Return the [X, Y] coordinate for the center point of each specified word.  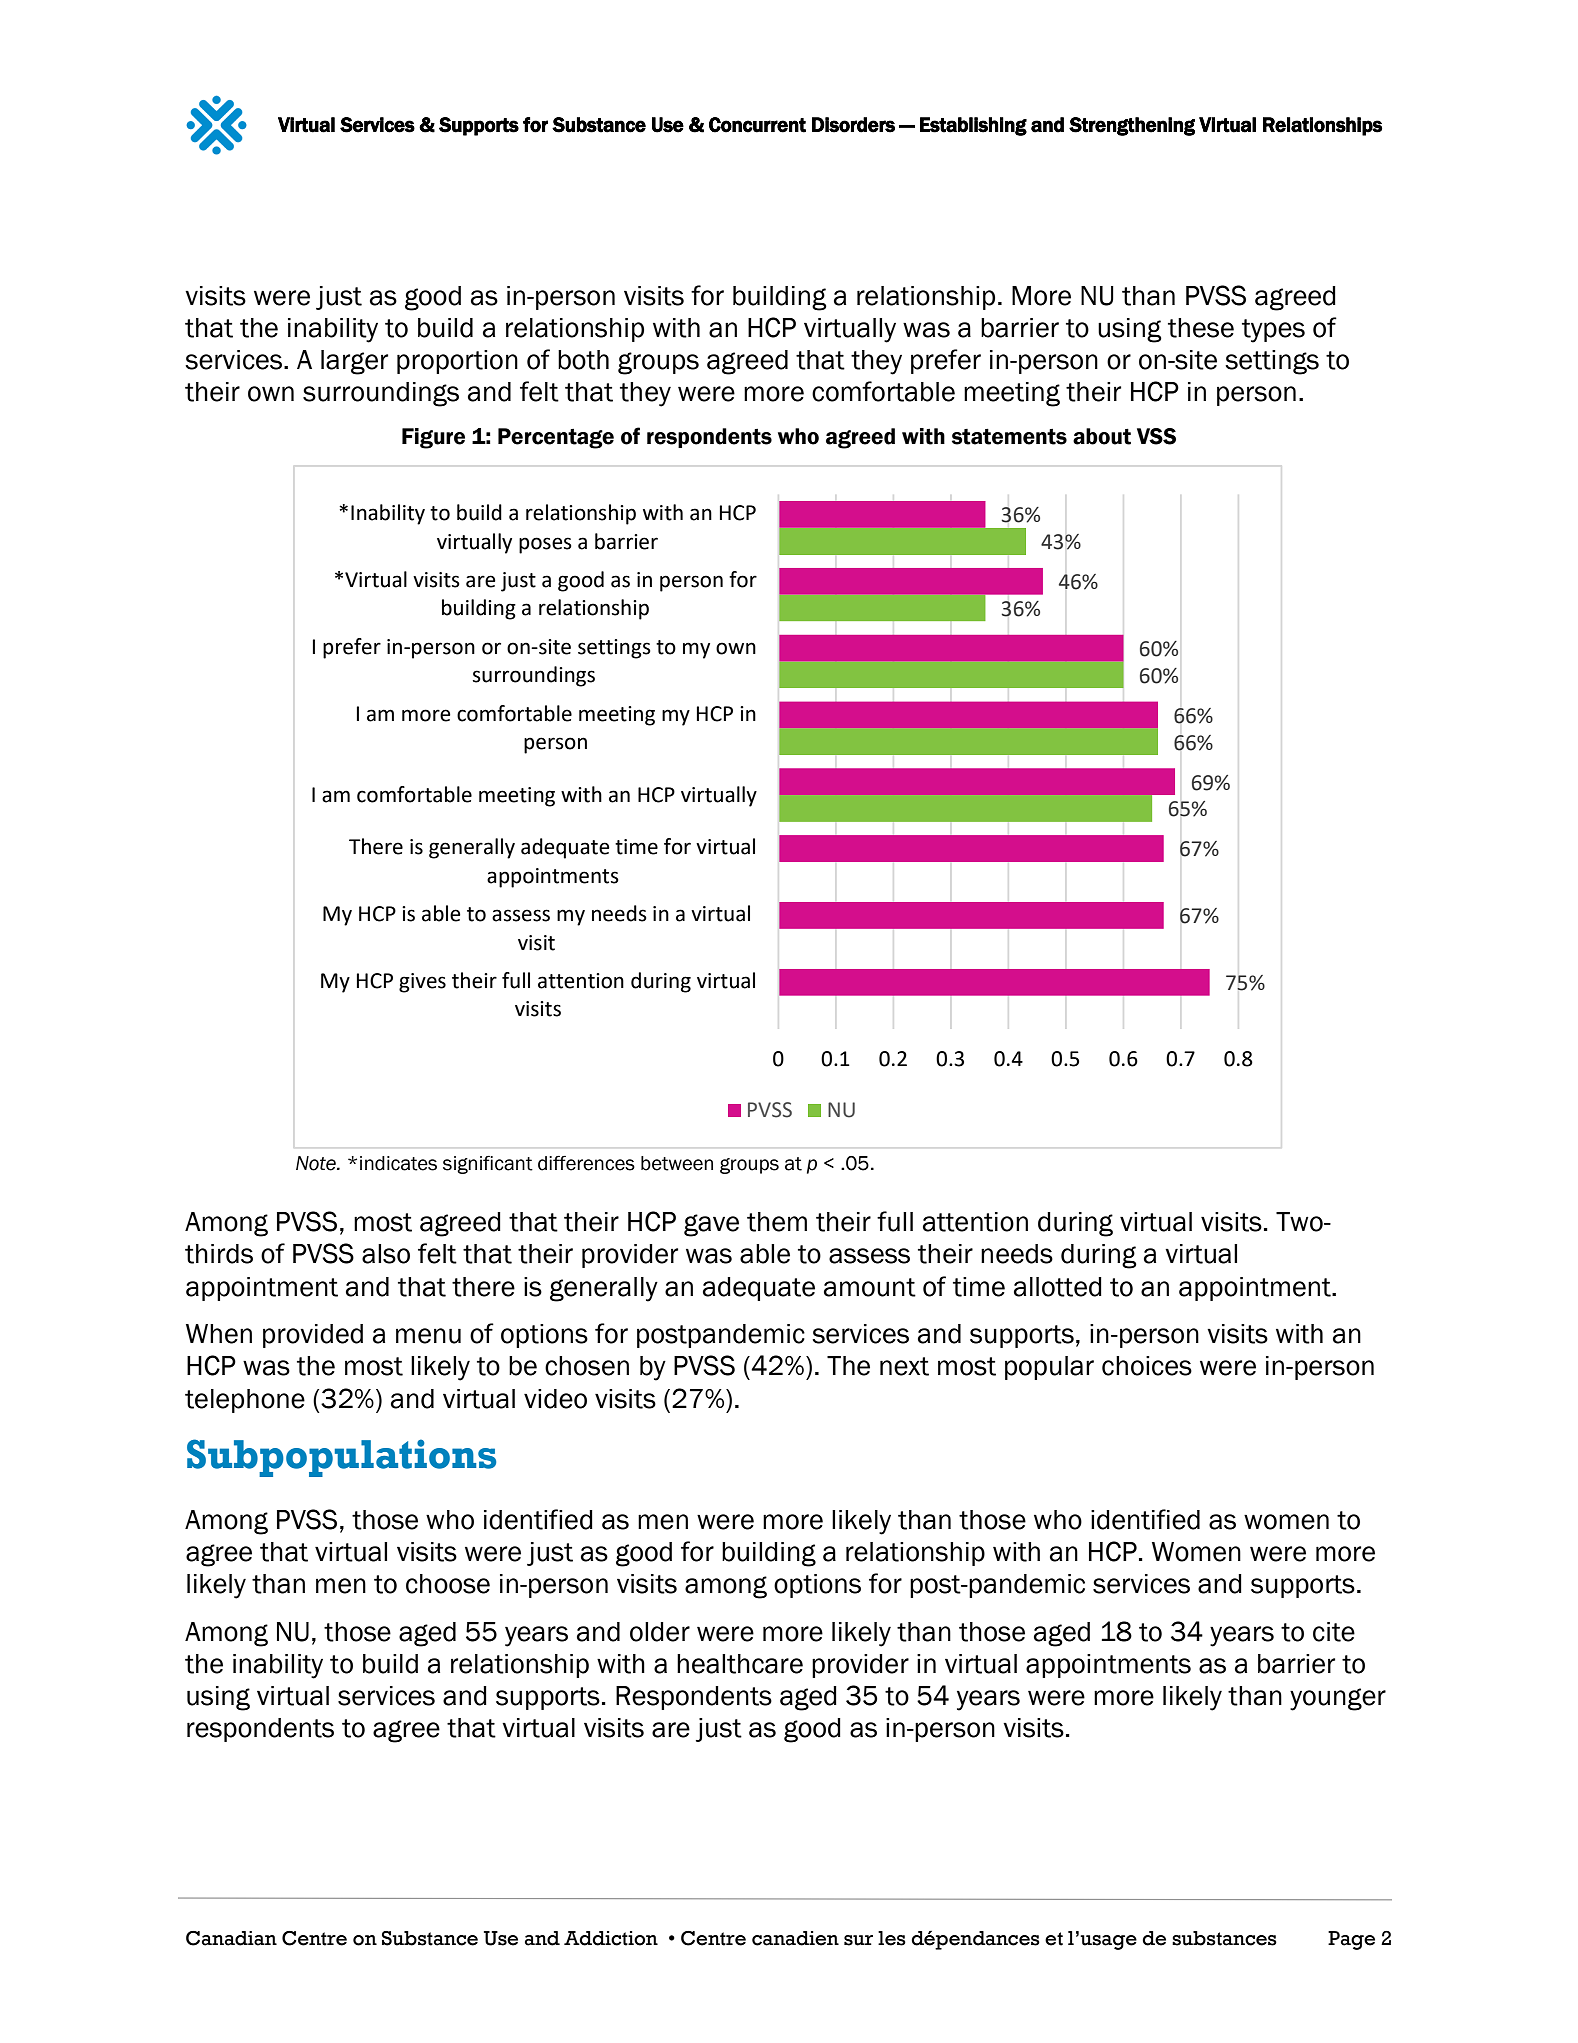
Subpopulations [341, 1458]
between [677, 1163]
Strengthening [1132, 126]
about [1102, 436]
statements [1009, 436]
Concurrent [757, 125]
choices [1147, 1366]
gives [422, 983]
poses [545, 545]
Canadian [231, 1938]
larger [354, 362]
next [904, 1366]
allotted [1058, 1287]
